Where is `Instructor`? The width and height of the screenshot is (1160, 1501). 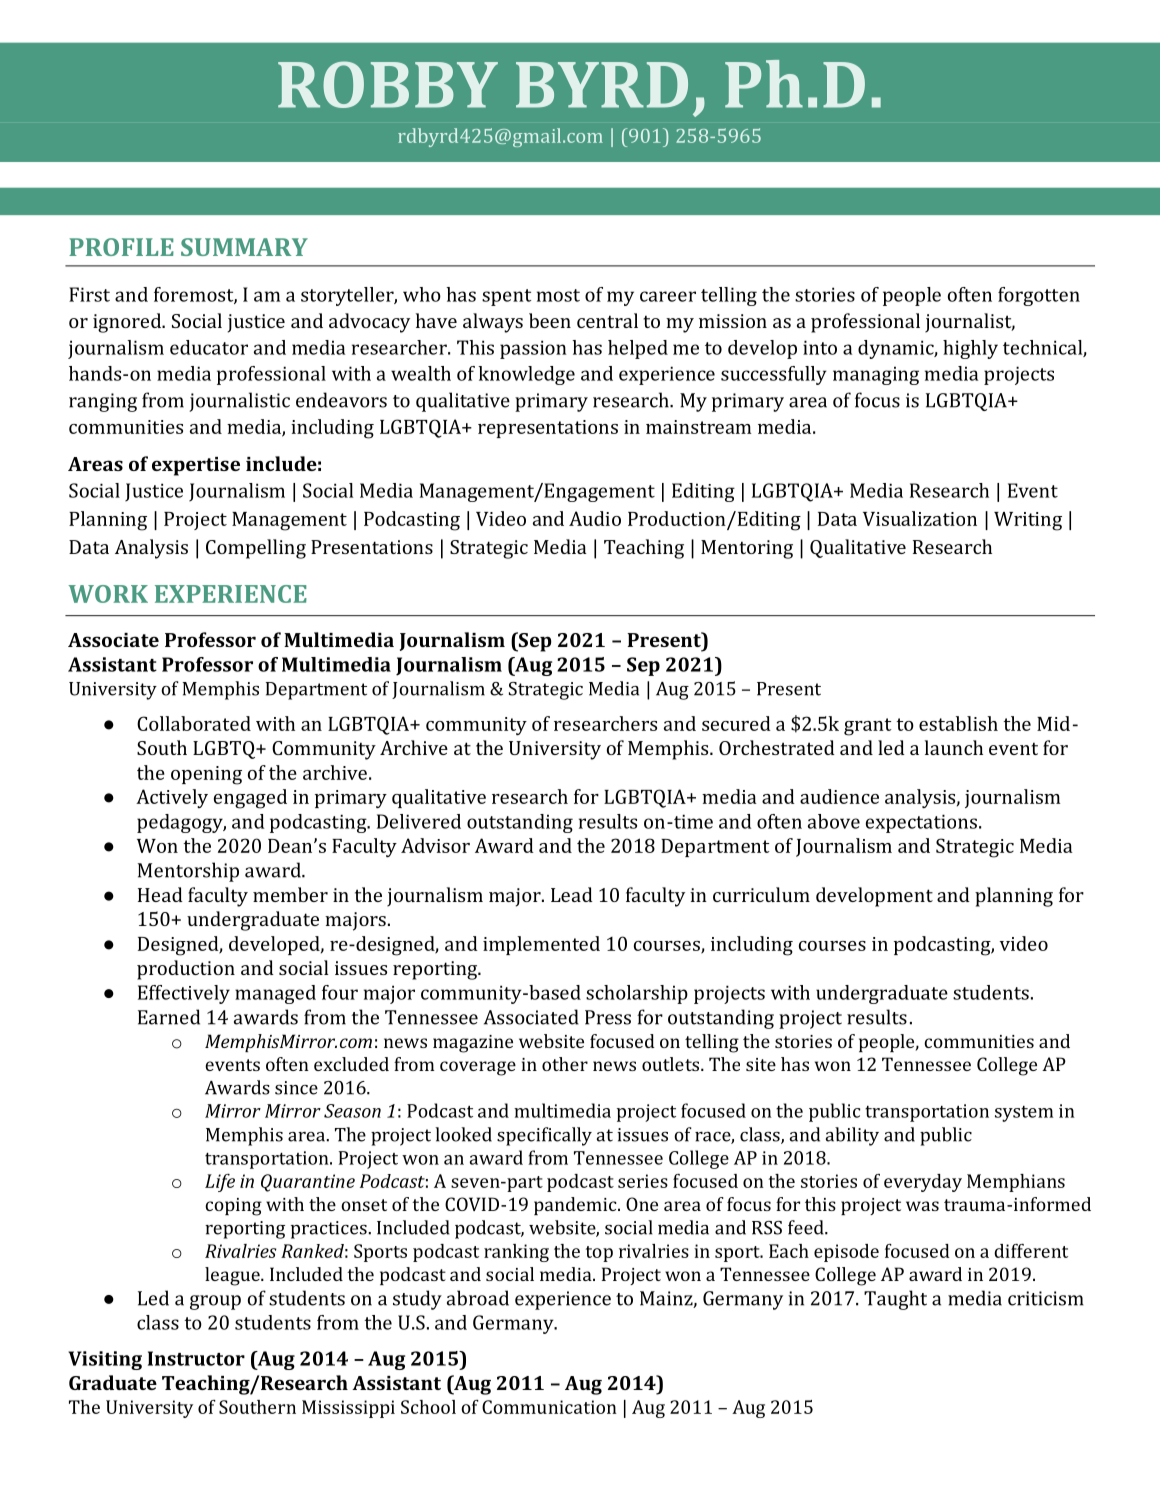 Instructor is located at coordinates (196, 1358).
